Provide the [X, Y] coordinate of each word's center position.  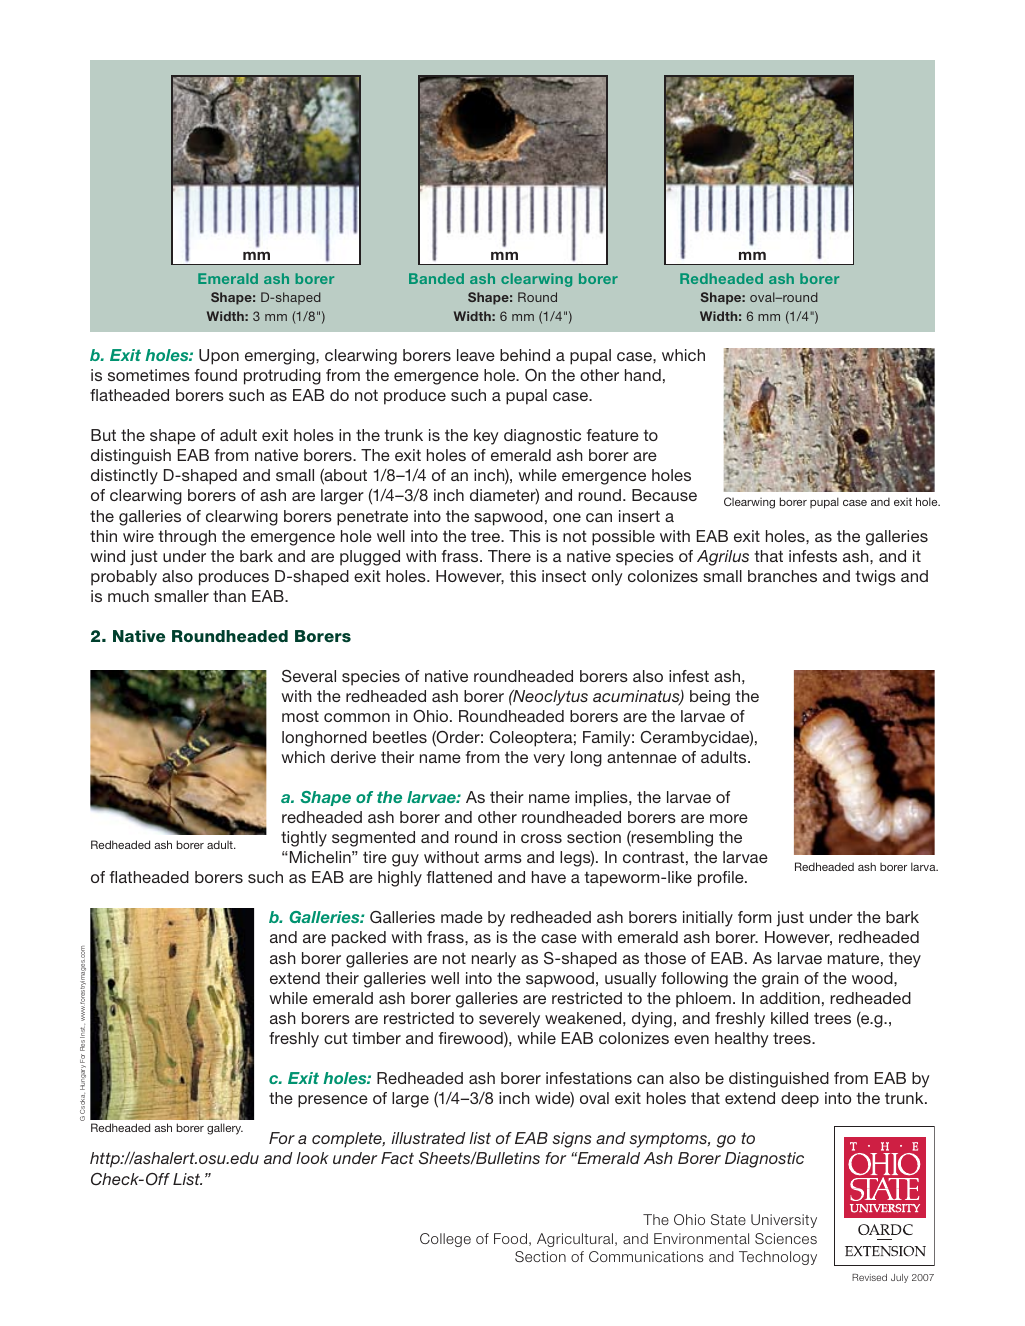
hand [643, 375]
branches [782, 576]
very [549, 760]
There [509, 556]
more [729, 818]
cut [336, 1038]
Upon [219, 357]
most [300, 716]
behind [525, 355]
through [187, 538]
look [312, 1158]
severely [509, 1020]
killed [789, 1018]
